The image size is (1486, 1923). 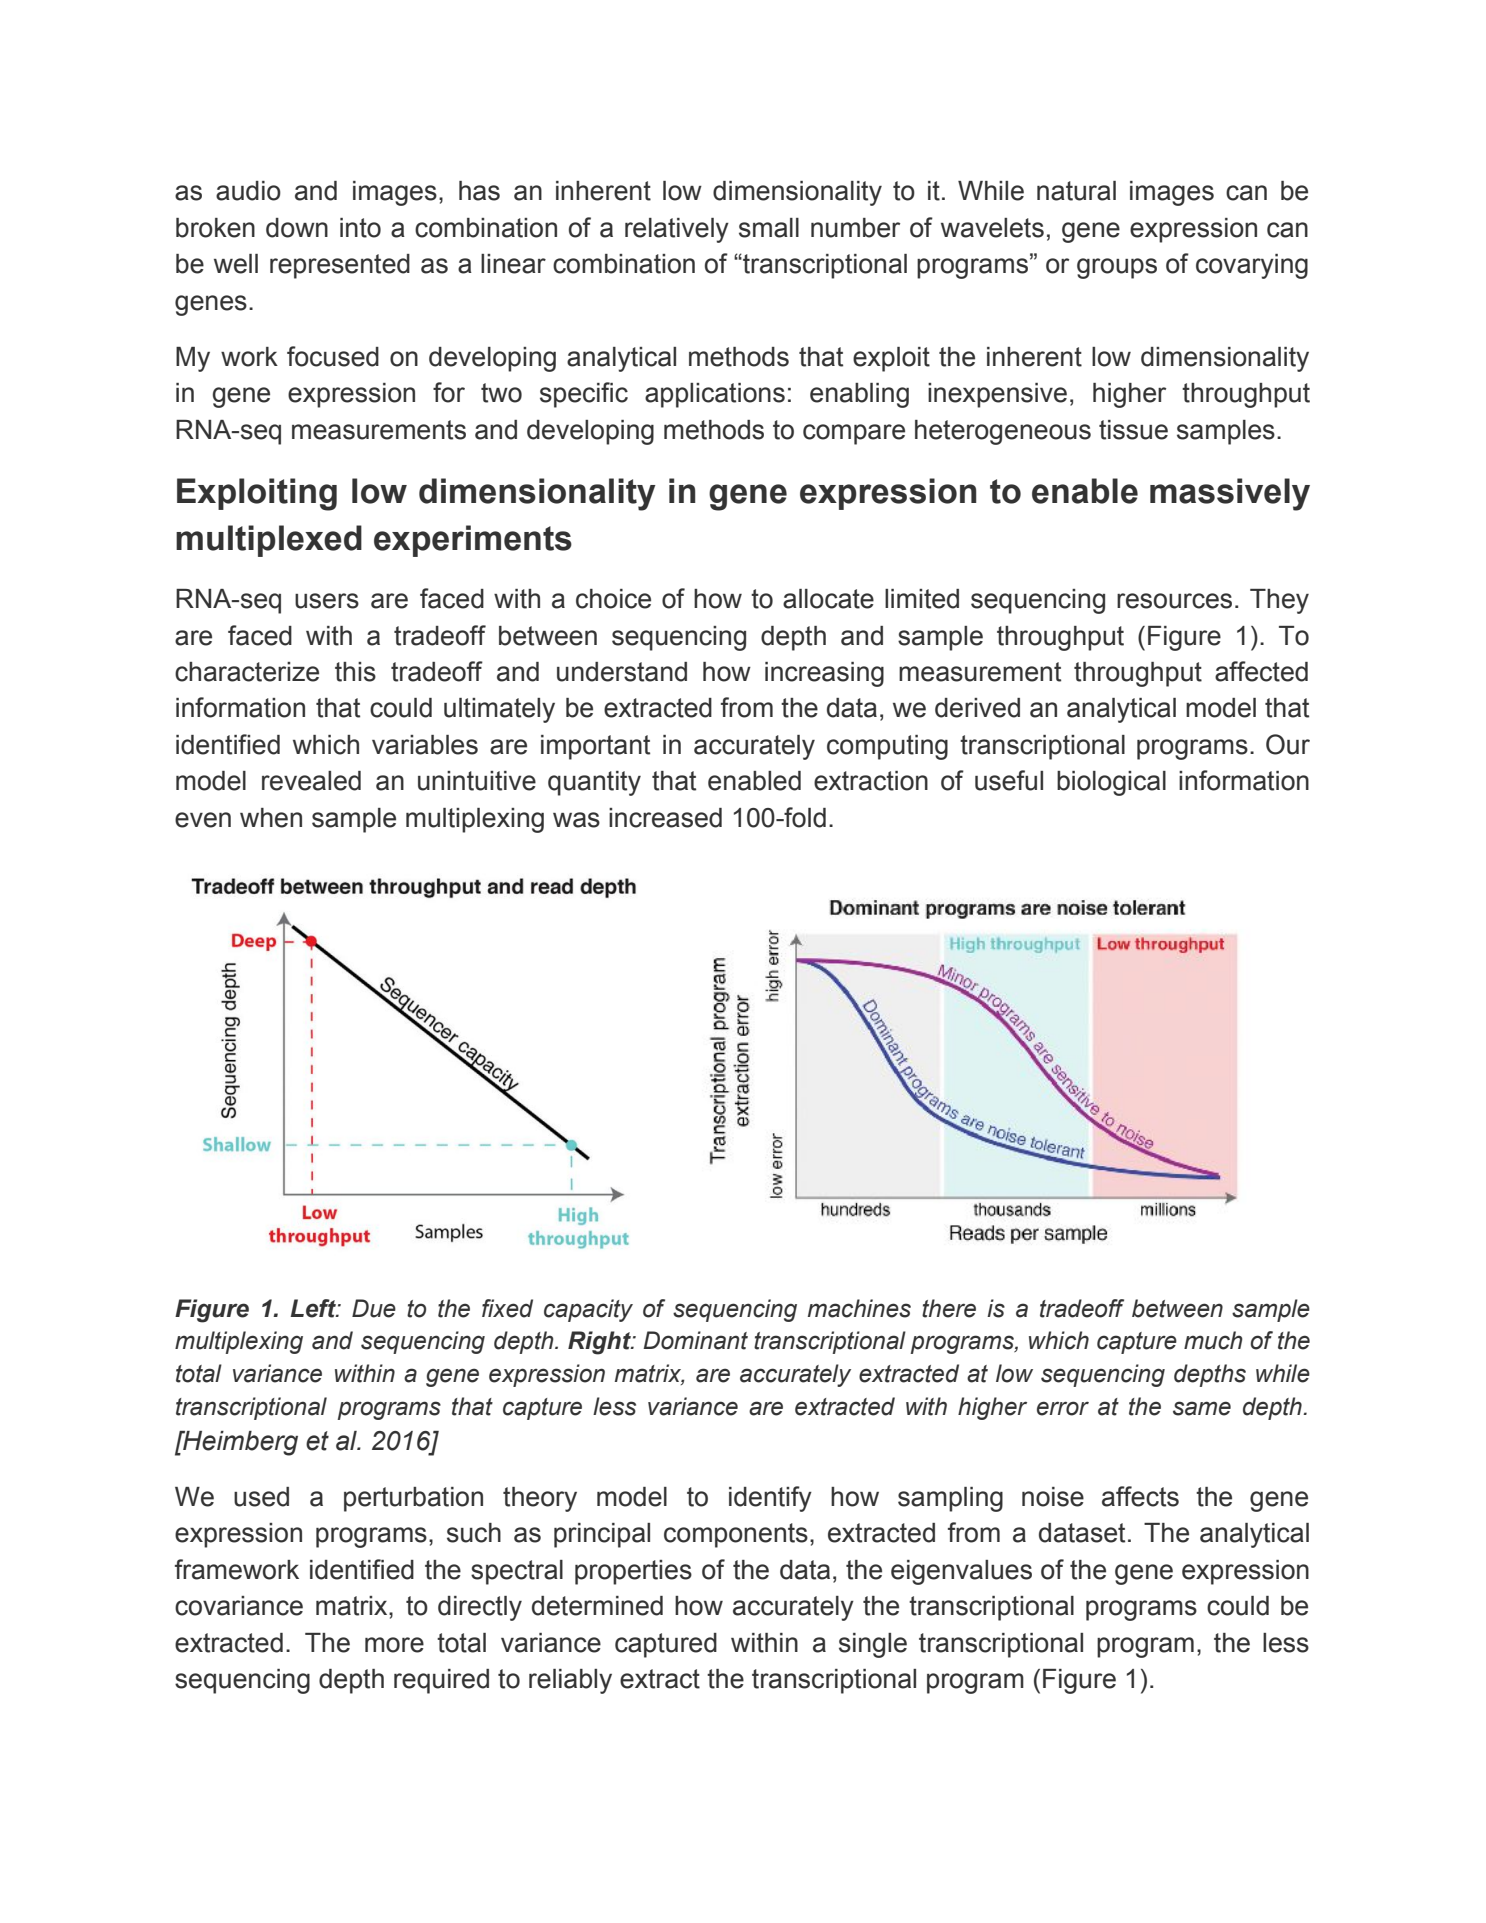 What do you see at coordinates (1111, 783) in the page?
I see `biological` at bounding box center [1111, 783].
